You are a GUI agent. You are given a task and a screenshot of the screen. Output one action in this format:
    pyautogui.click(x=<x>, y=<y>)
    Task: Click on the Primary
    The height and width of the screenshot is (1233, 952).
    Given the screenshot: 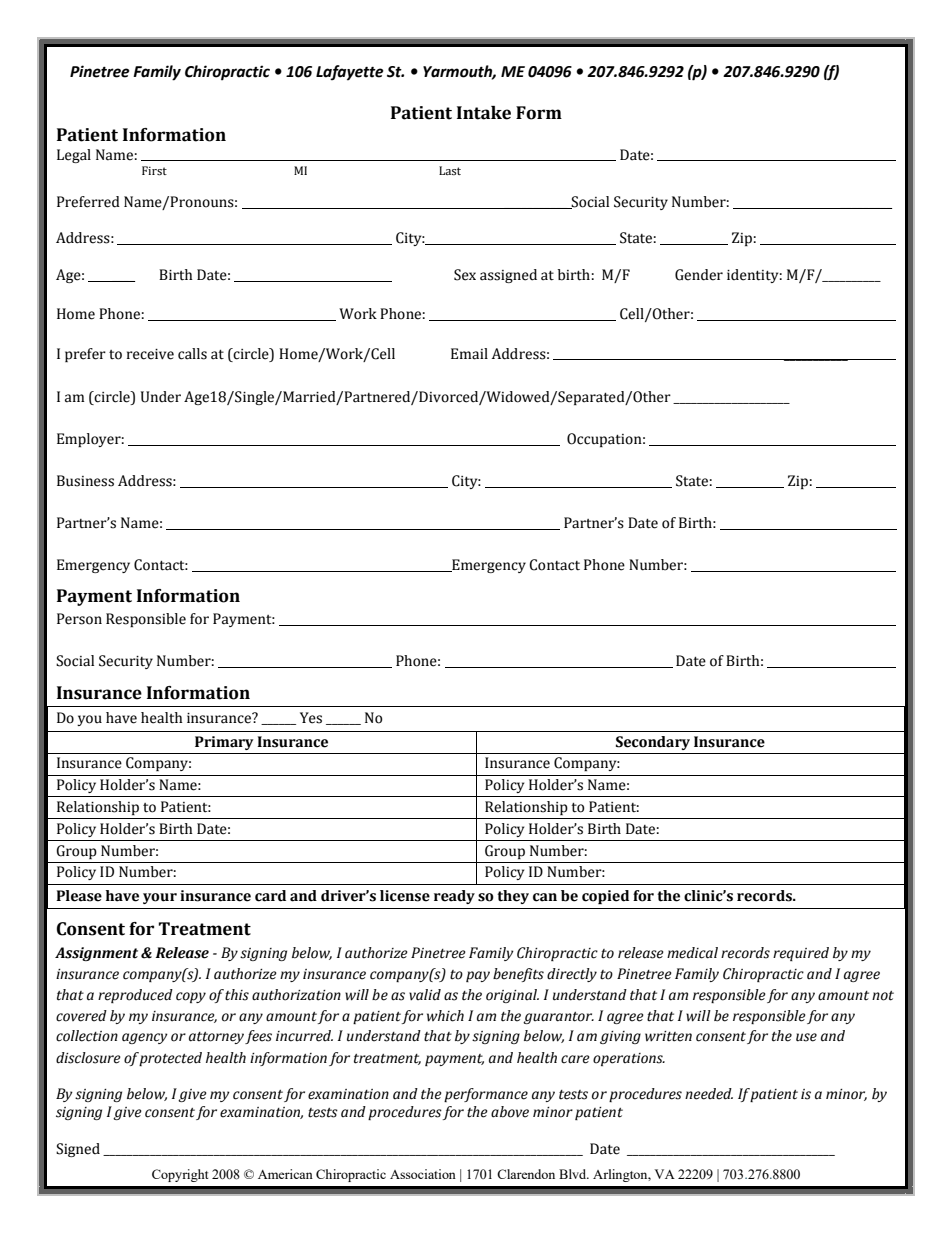 What is the action you would take?
    pyautogui.click(x=224, y=743)
